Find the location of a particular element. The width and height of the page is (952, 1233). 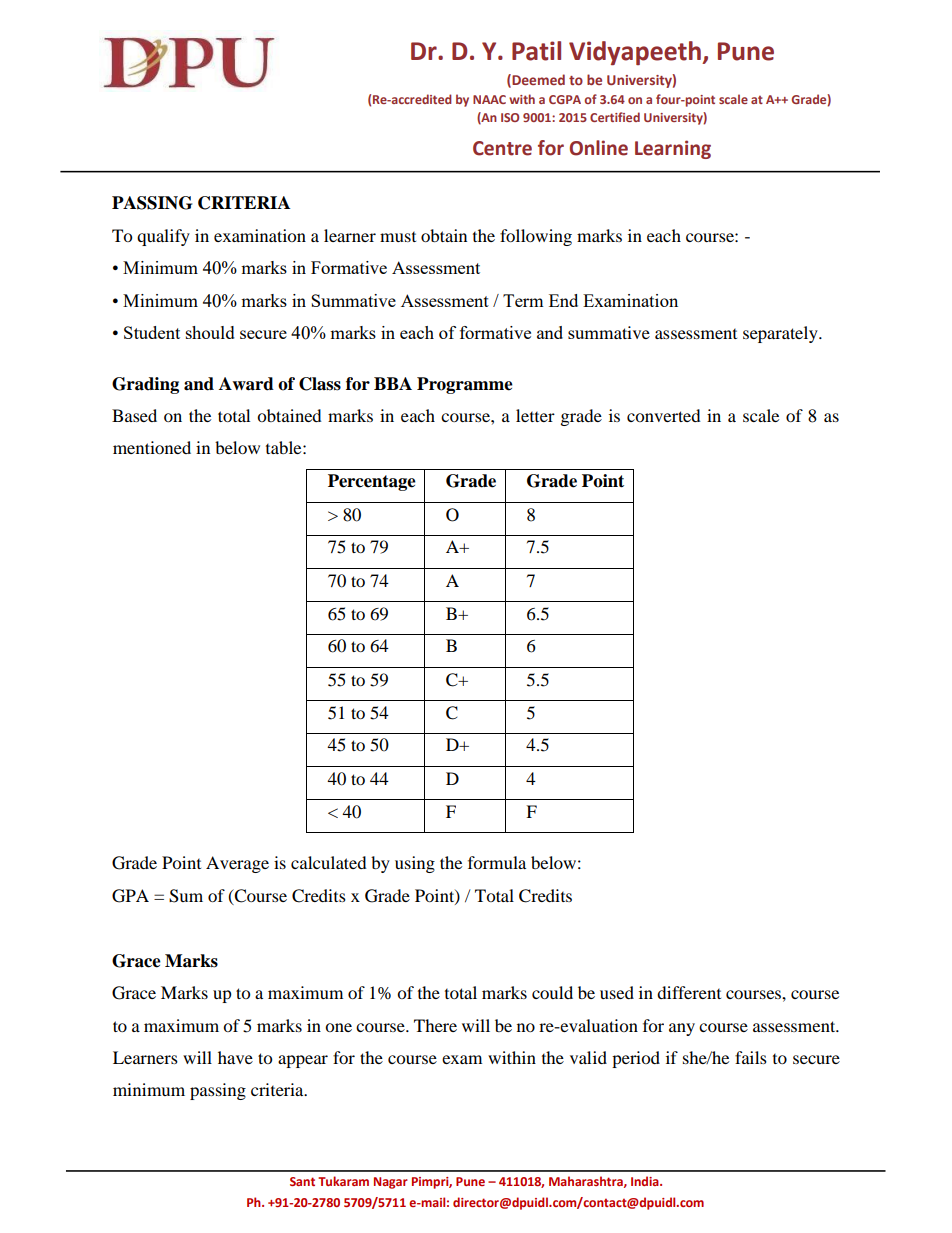

qualify is located at coordinates (163, 237).
